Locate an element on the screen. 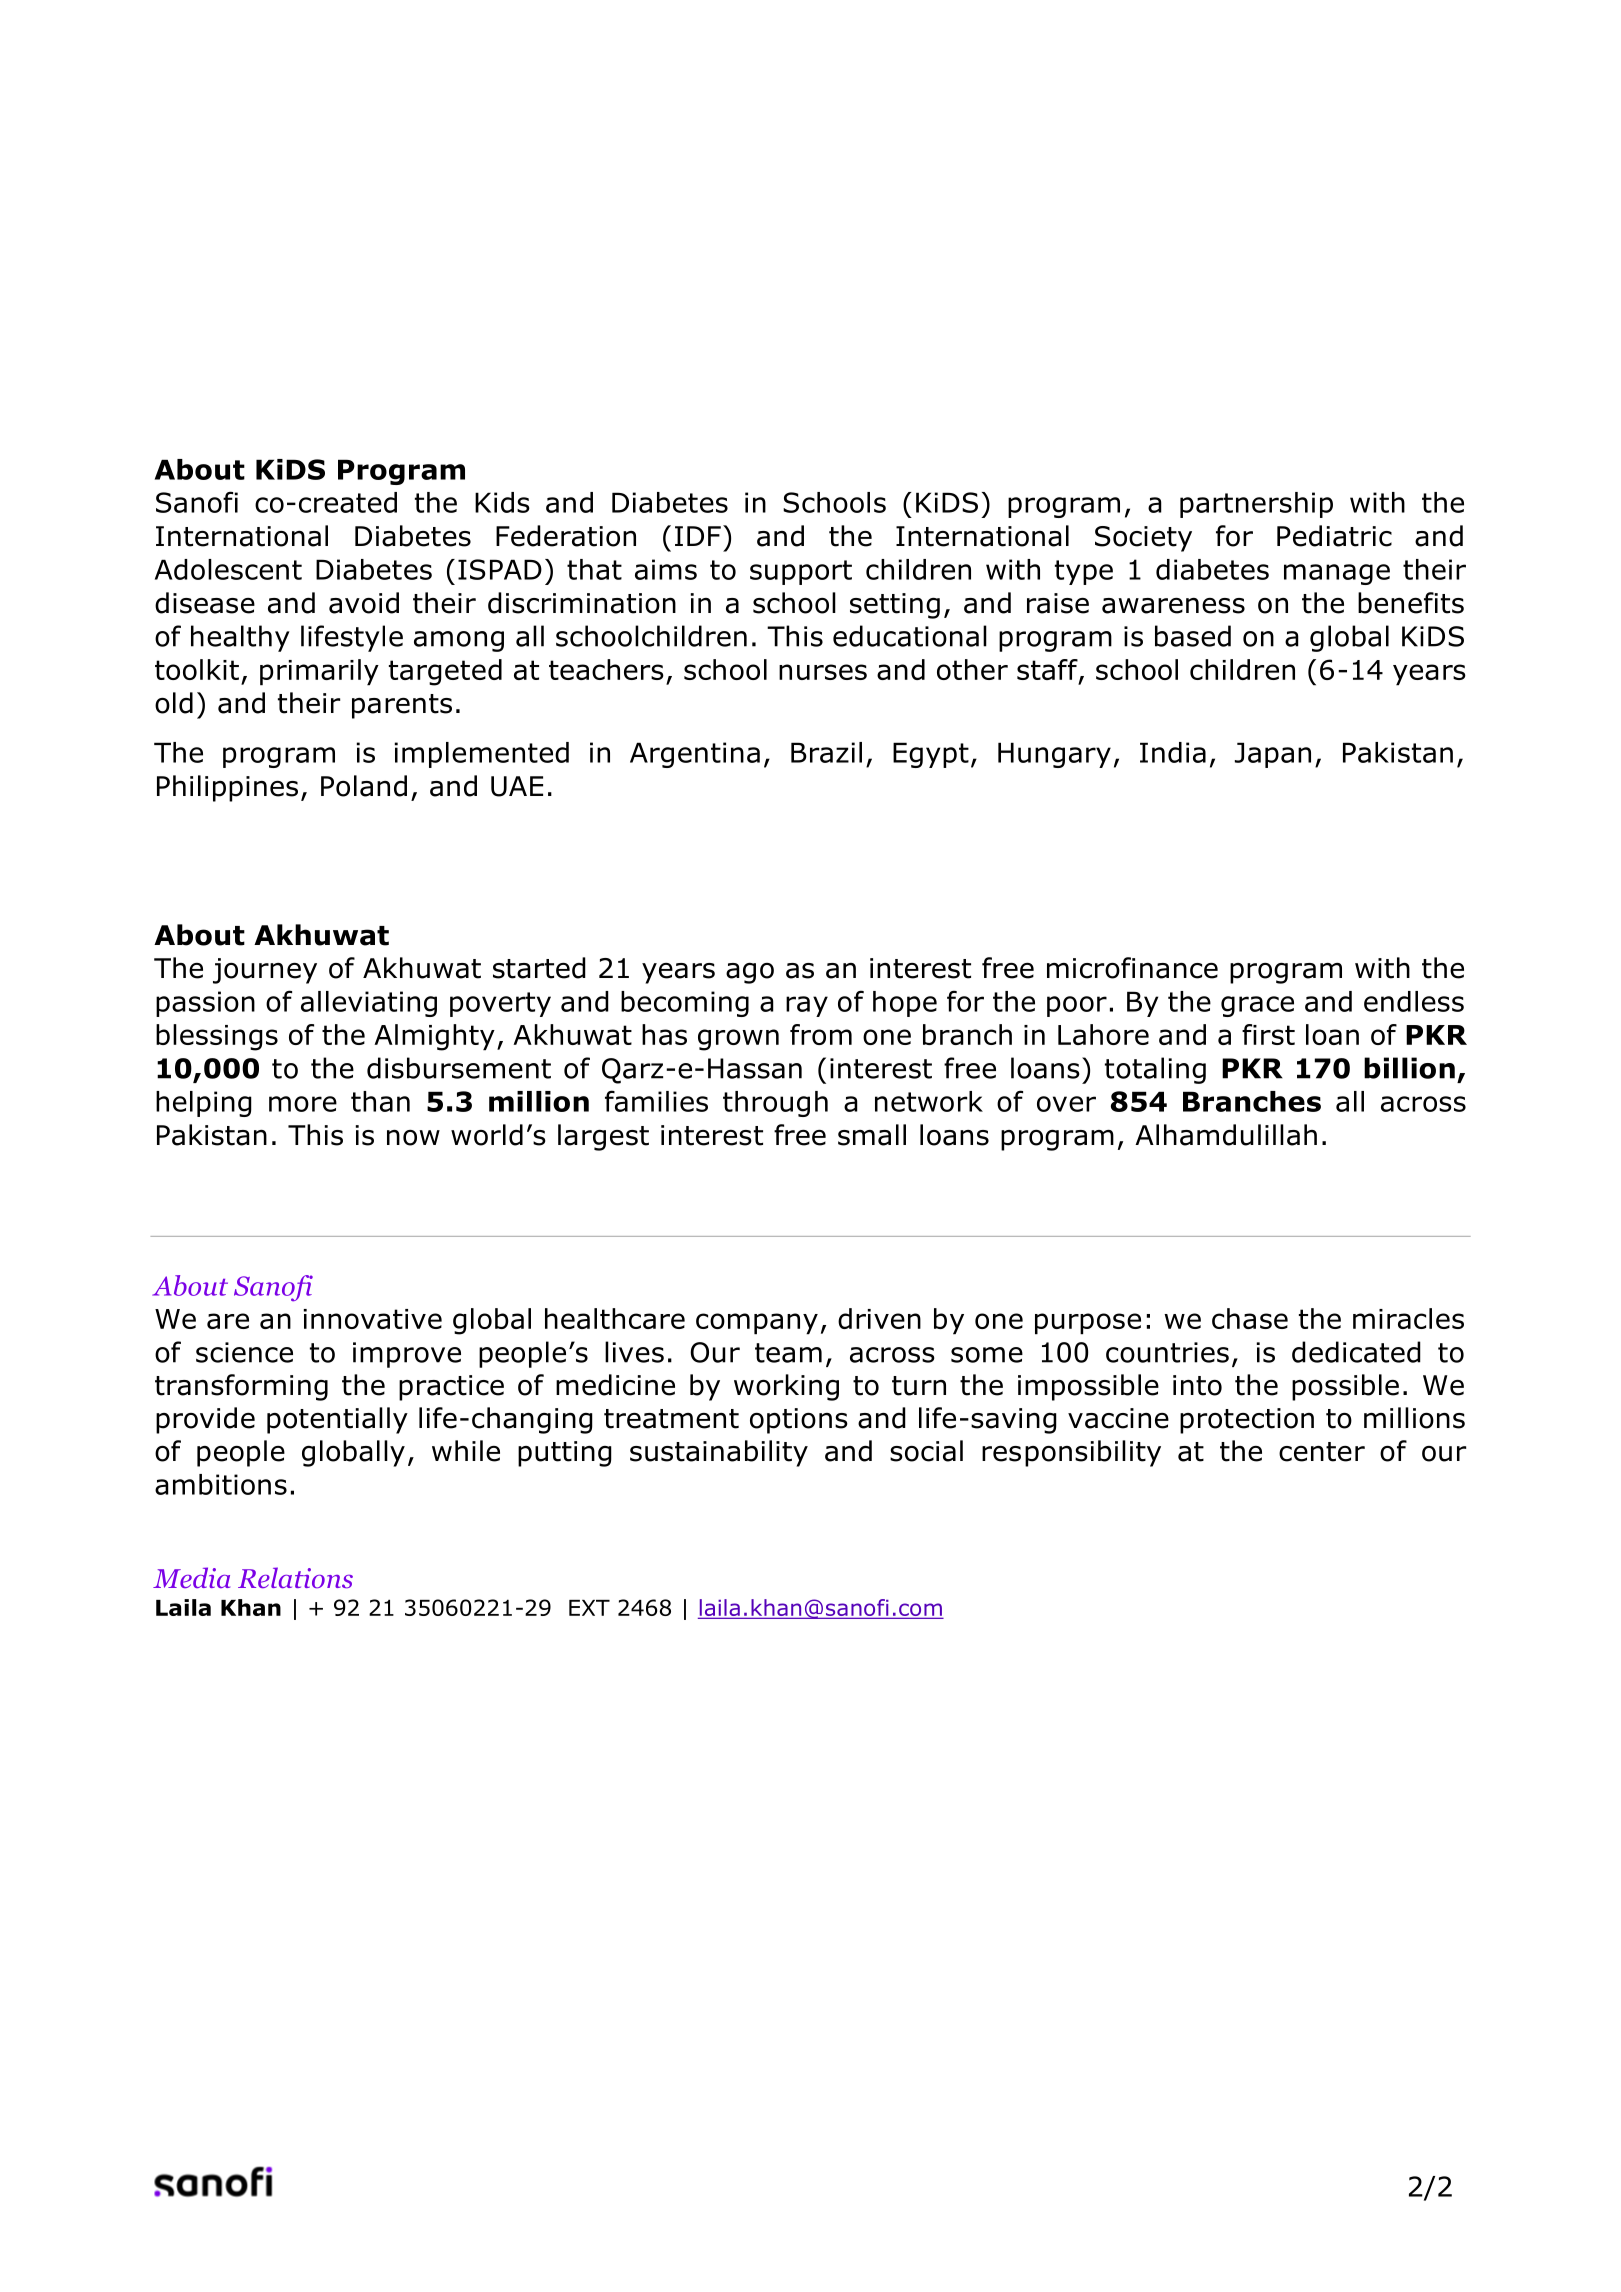 This screenshot has width=1621, height=2292. EXT is located at coordinates (589, 1608).
